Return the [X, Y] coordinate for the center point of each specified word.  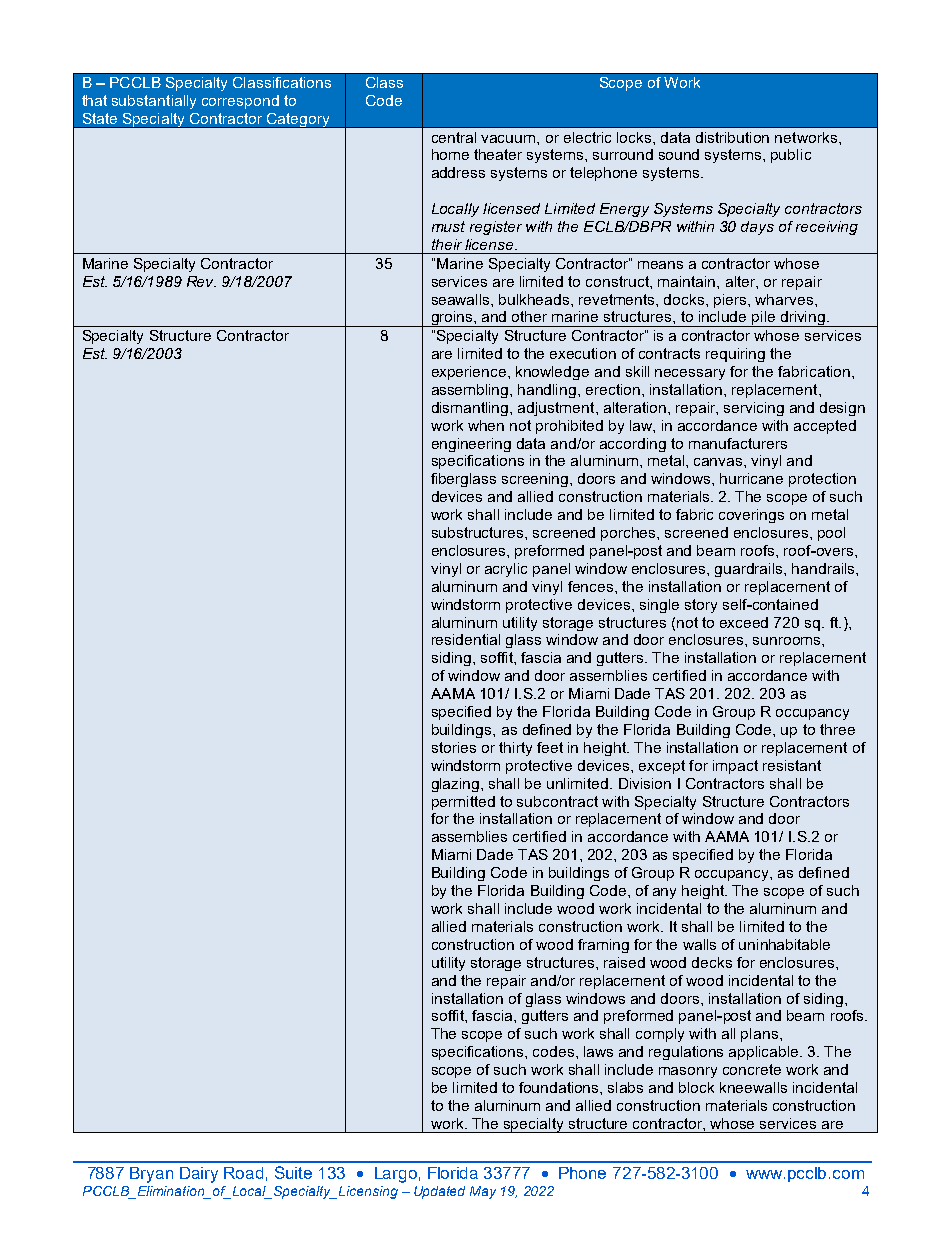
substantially [154, 102]
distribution [732, 137]
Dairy [199, 1175]
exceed [744, 622]
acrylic [506, 570]
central [454, 137]
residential [466, 639]
